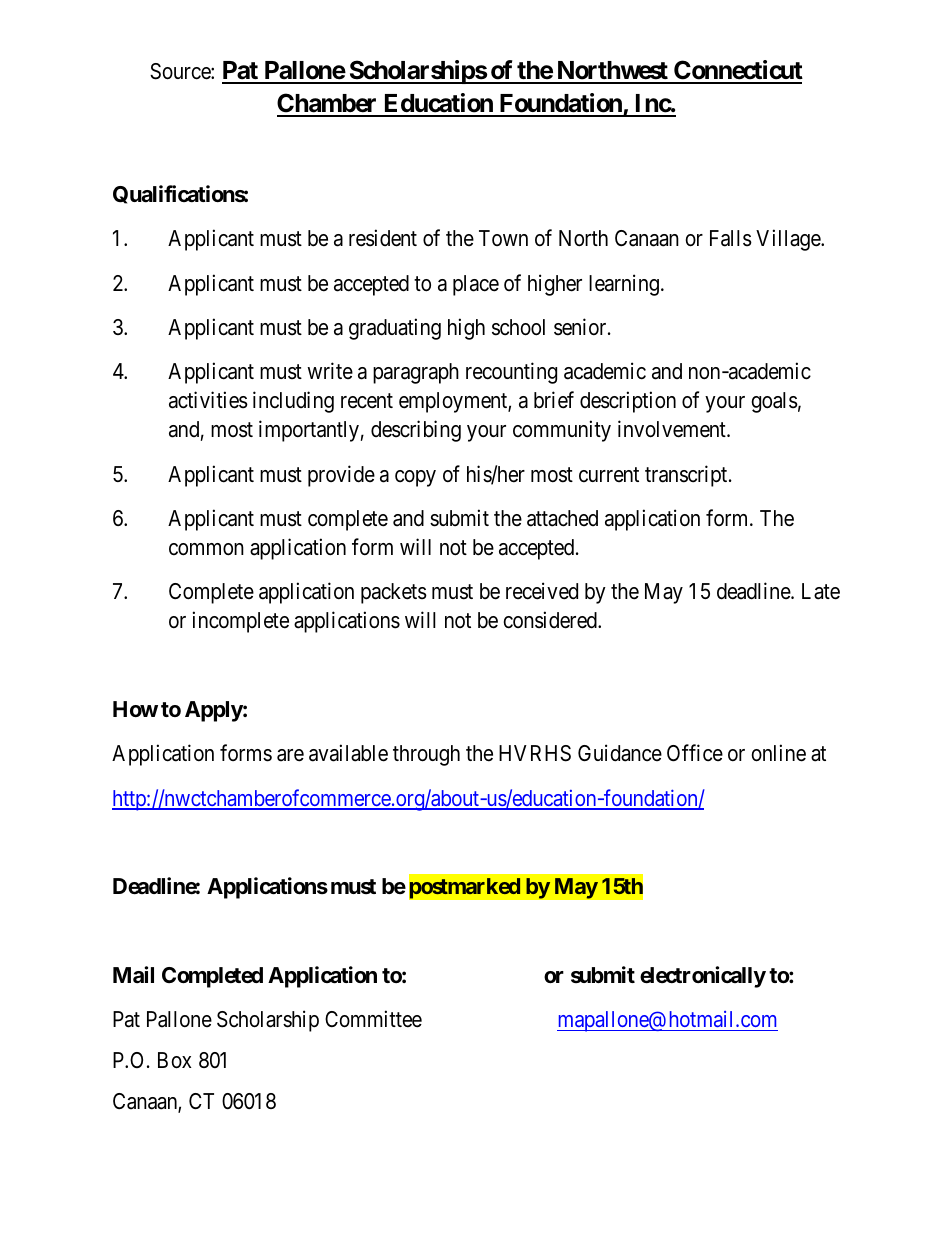 This page has width=952, height=1233. What do you see at coordinates (778, 753) in the page?
I see `online` at bounding box center [778, 753].
